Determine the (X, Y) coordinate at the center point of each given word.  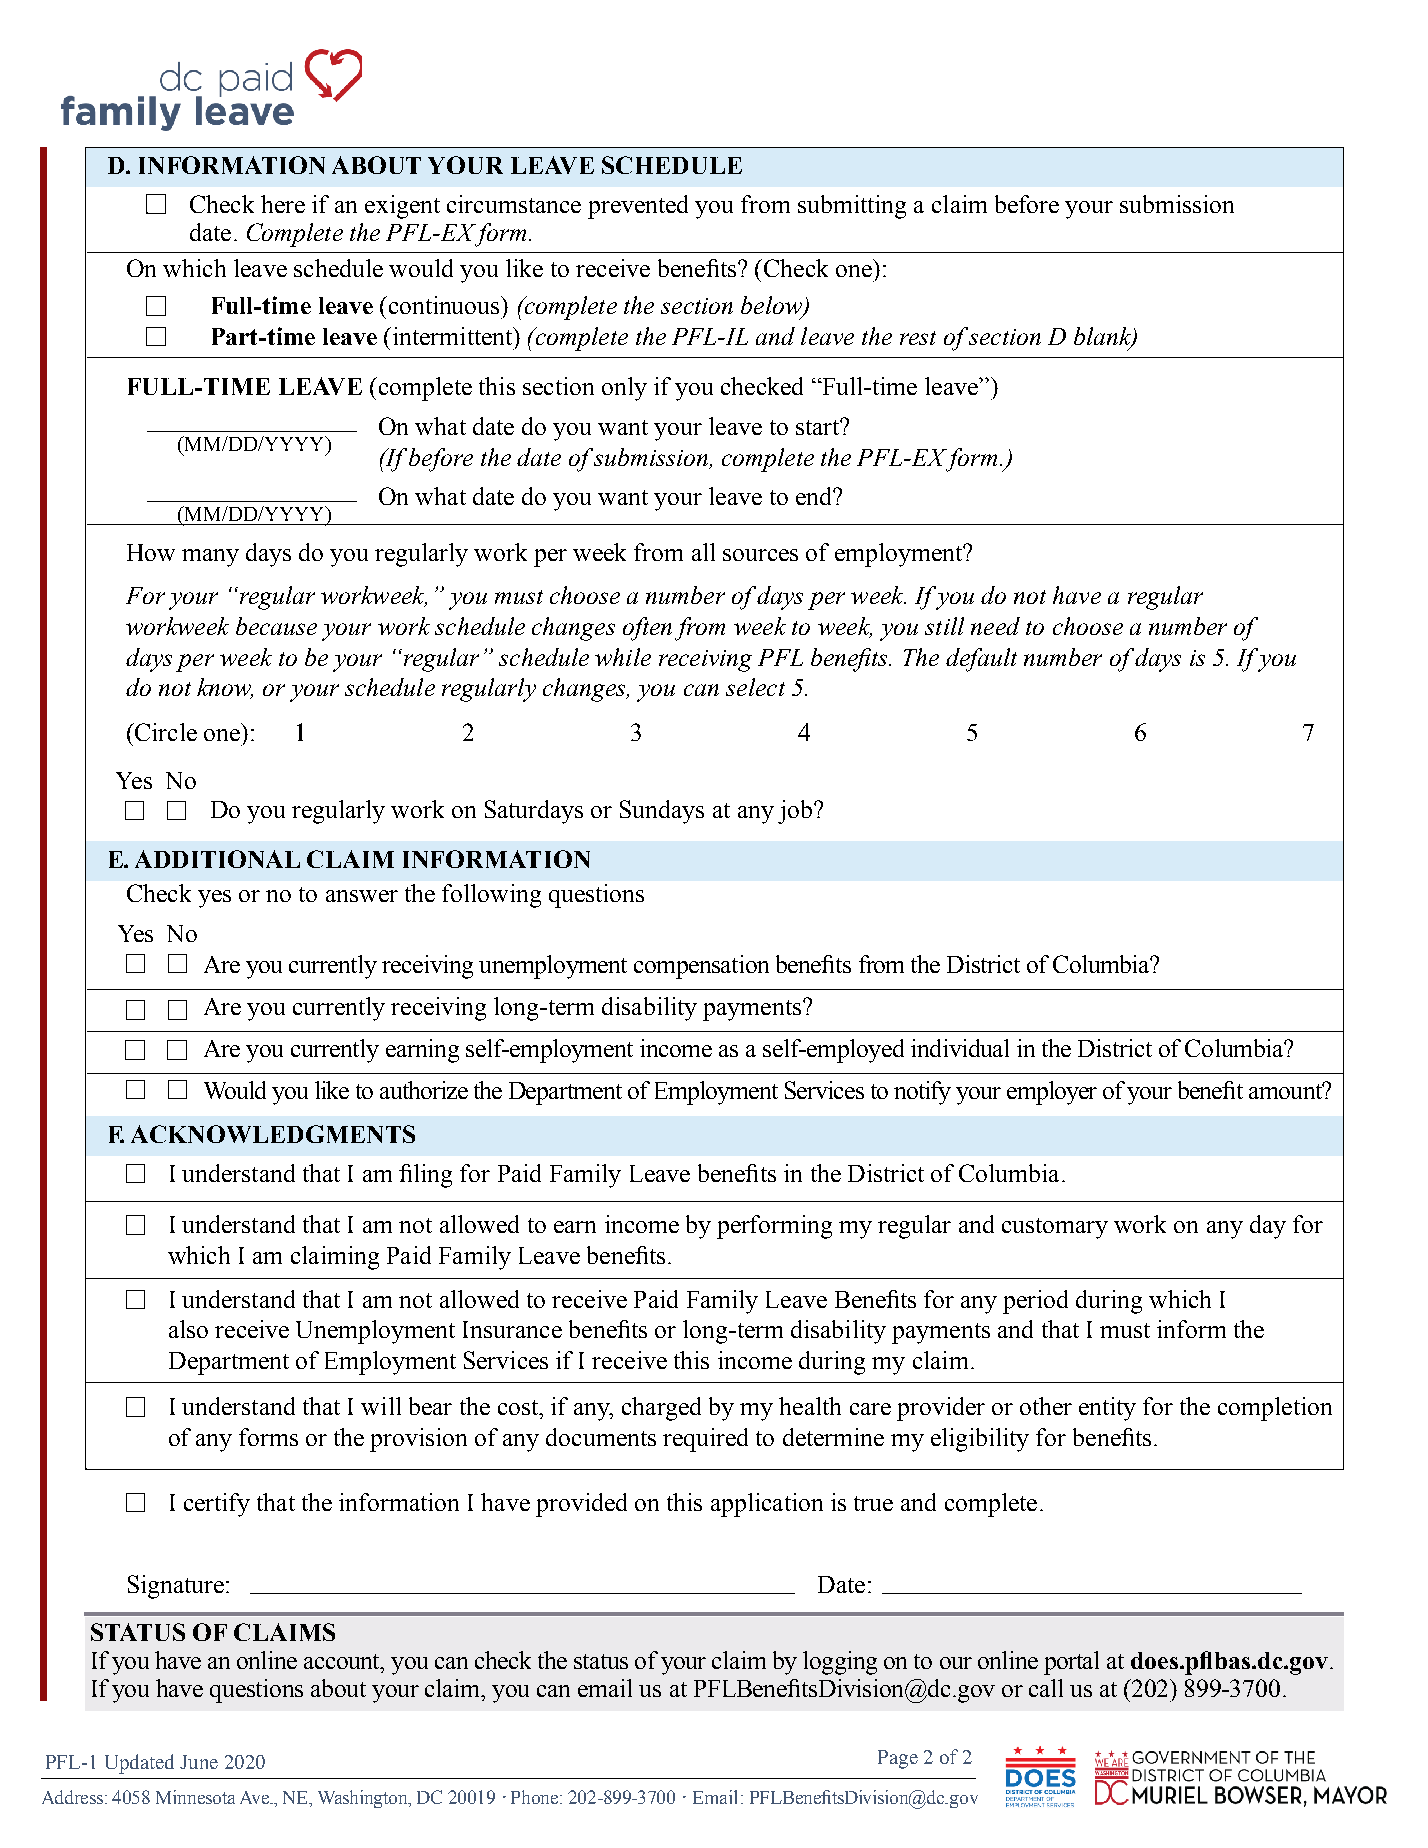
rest (918, 338)
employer (1052, 1093)
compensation (701, 967)
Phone (536, 1797)
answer (362, 896)
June (199, 1762)
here (283, 204)
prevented (638, 207)
